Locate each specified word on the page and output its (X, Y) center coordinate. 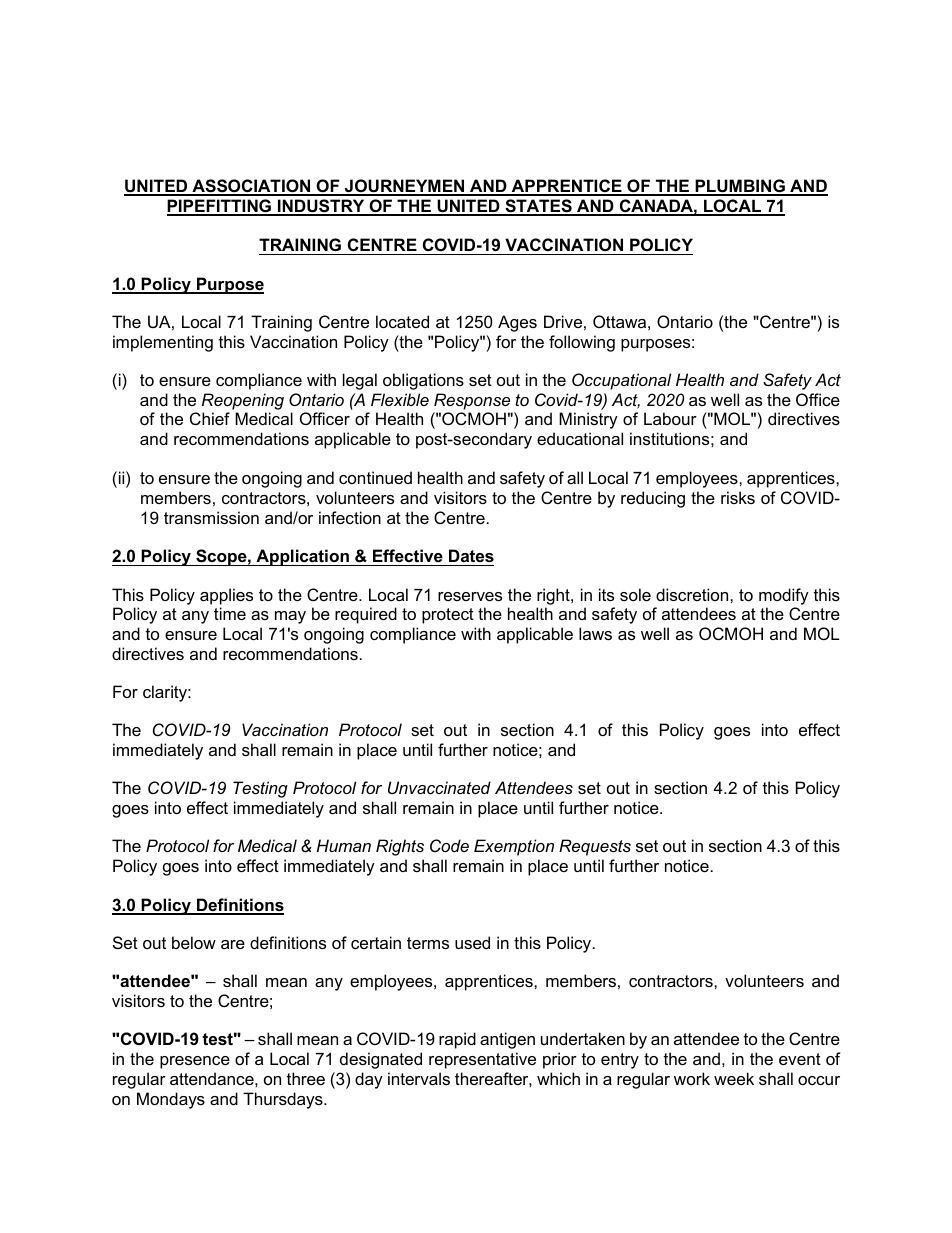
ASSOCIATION (251, 187)
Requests (595, 847)
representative (482, 1060)
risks (738, 497)
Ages (517, 323)
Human (344, 845)
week (734, 1078)
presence (195, 1062)
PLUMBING (740, 187)
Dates (471, 555)
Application (302, 557)
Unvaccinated (439, 787)
